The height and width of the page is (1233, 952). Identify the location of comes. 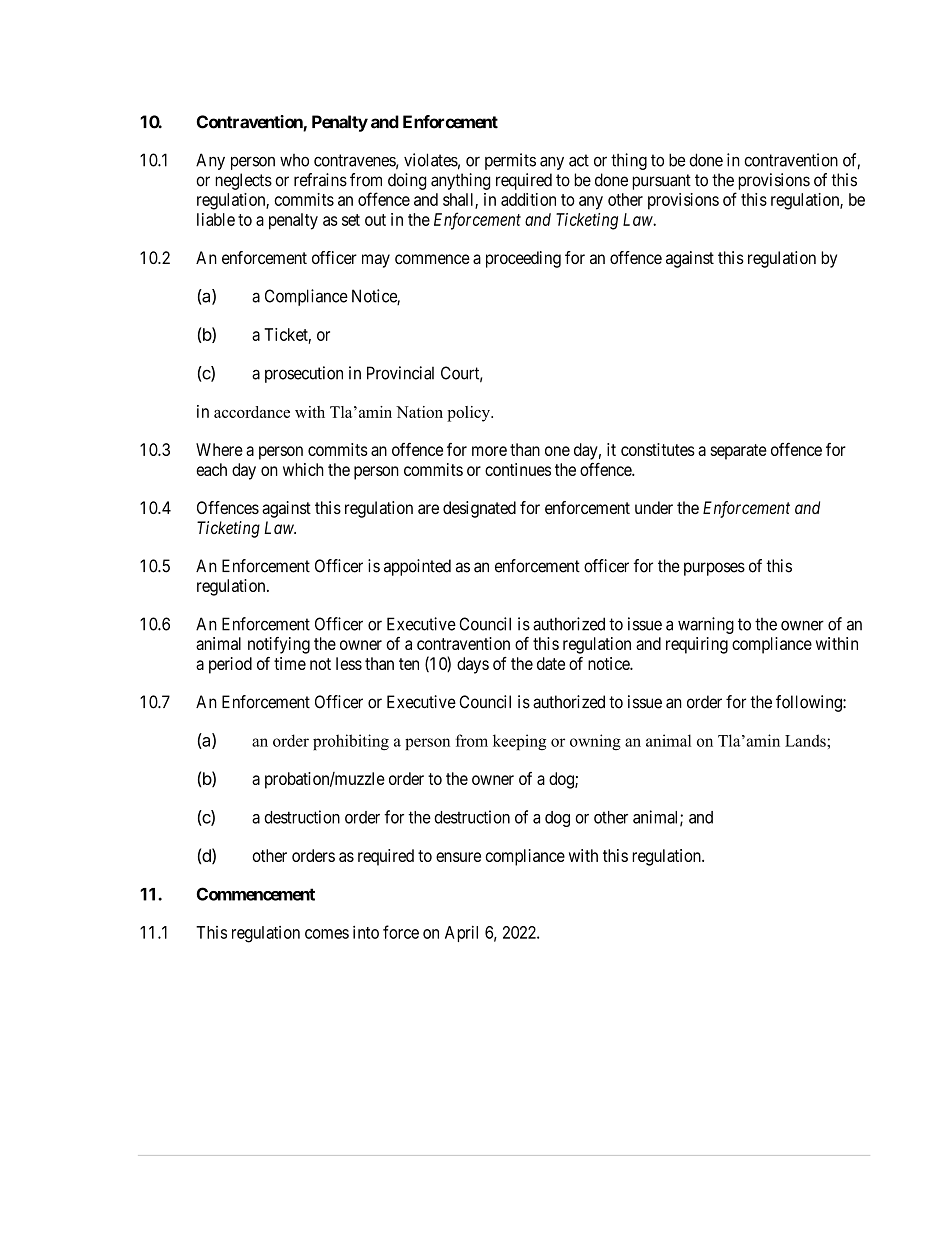
(327, 934).
